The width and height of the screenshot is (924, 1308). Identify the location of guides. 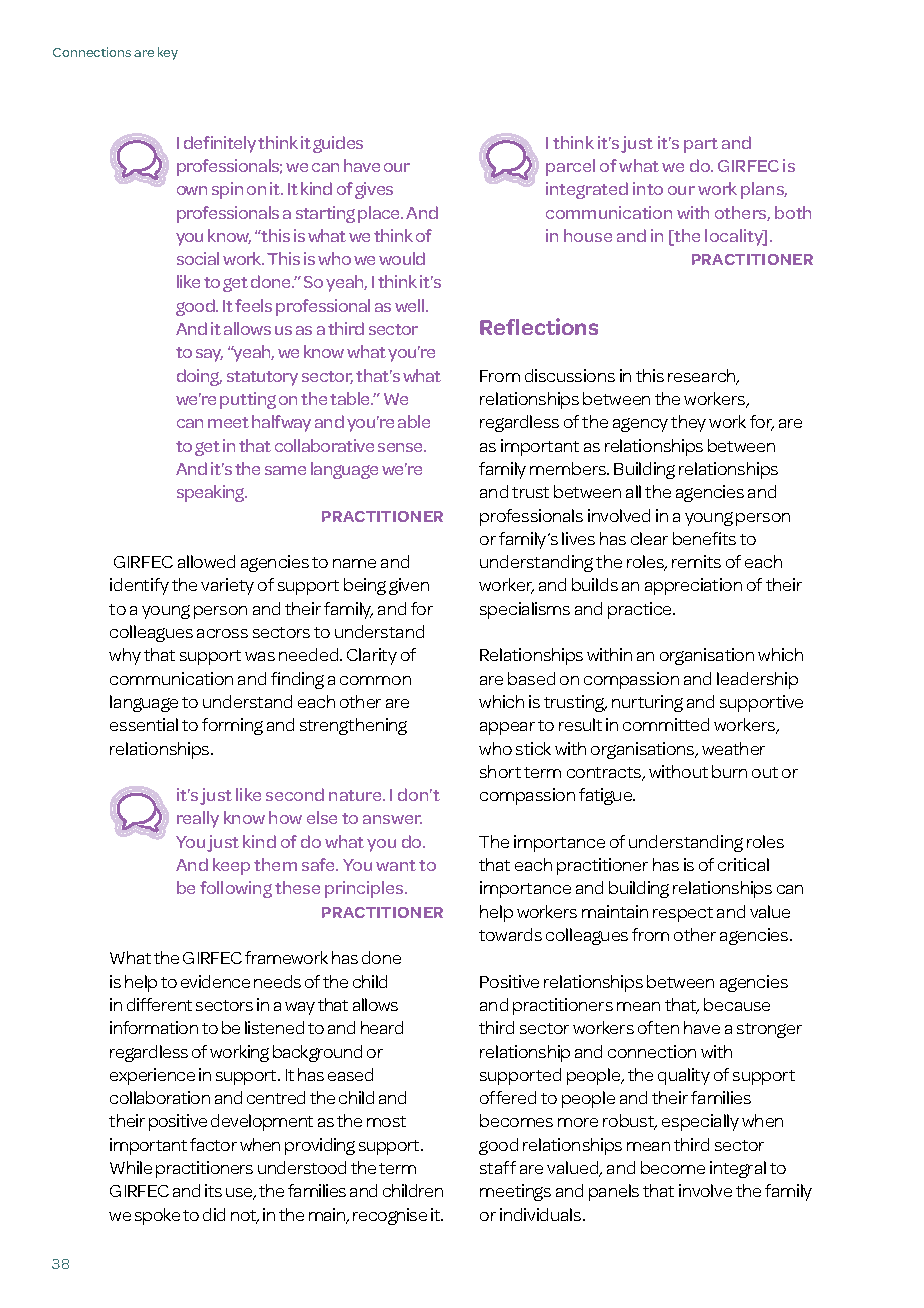
(338, 144).
